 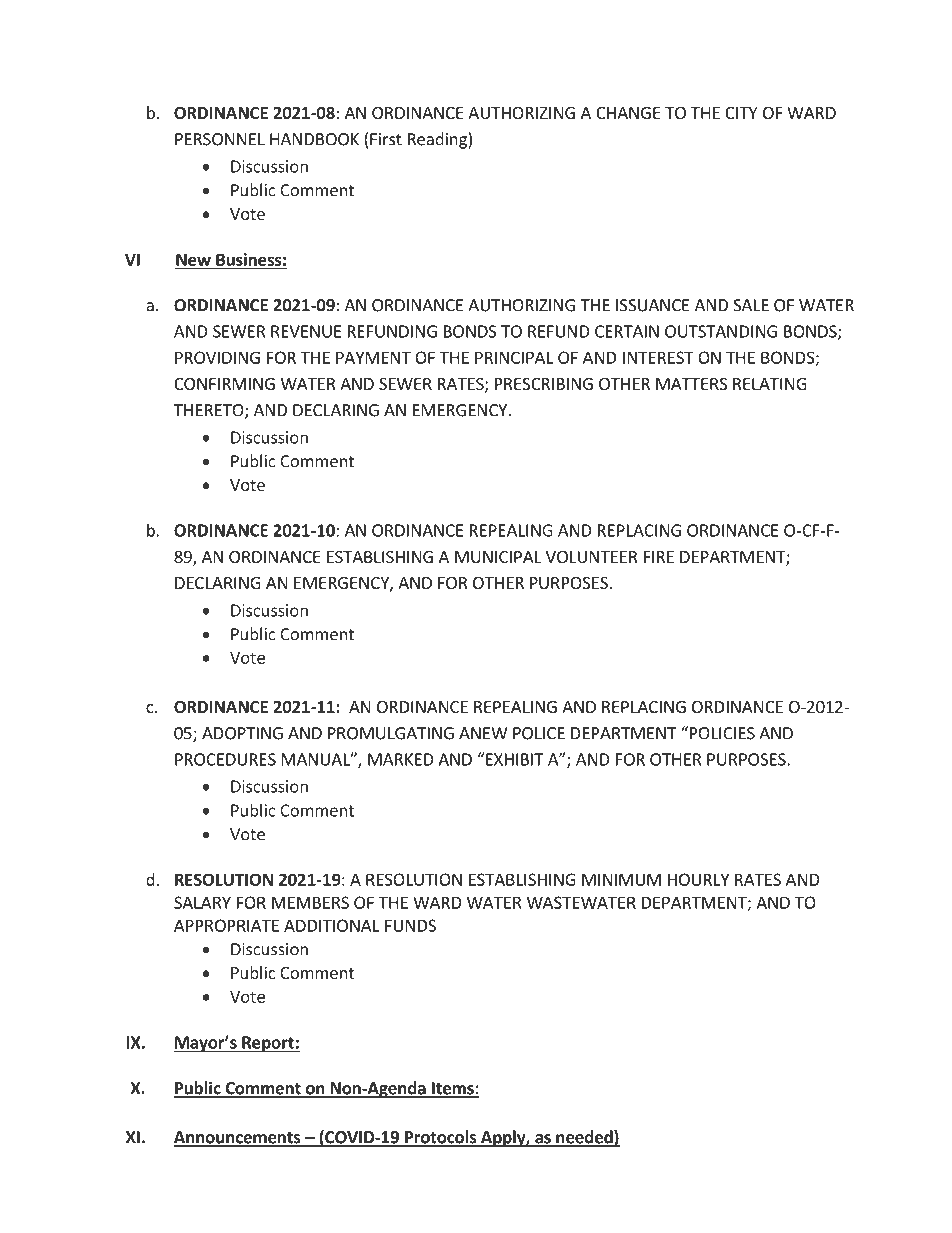 I want to click on CITY, so click(x=741, y=113).
